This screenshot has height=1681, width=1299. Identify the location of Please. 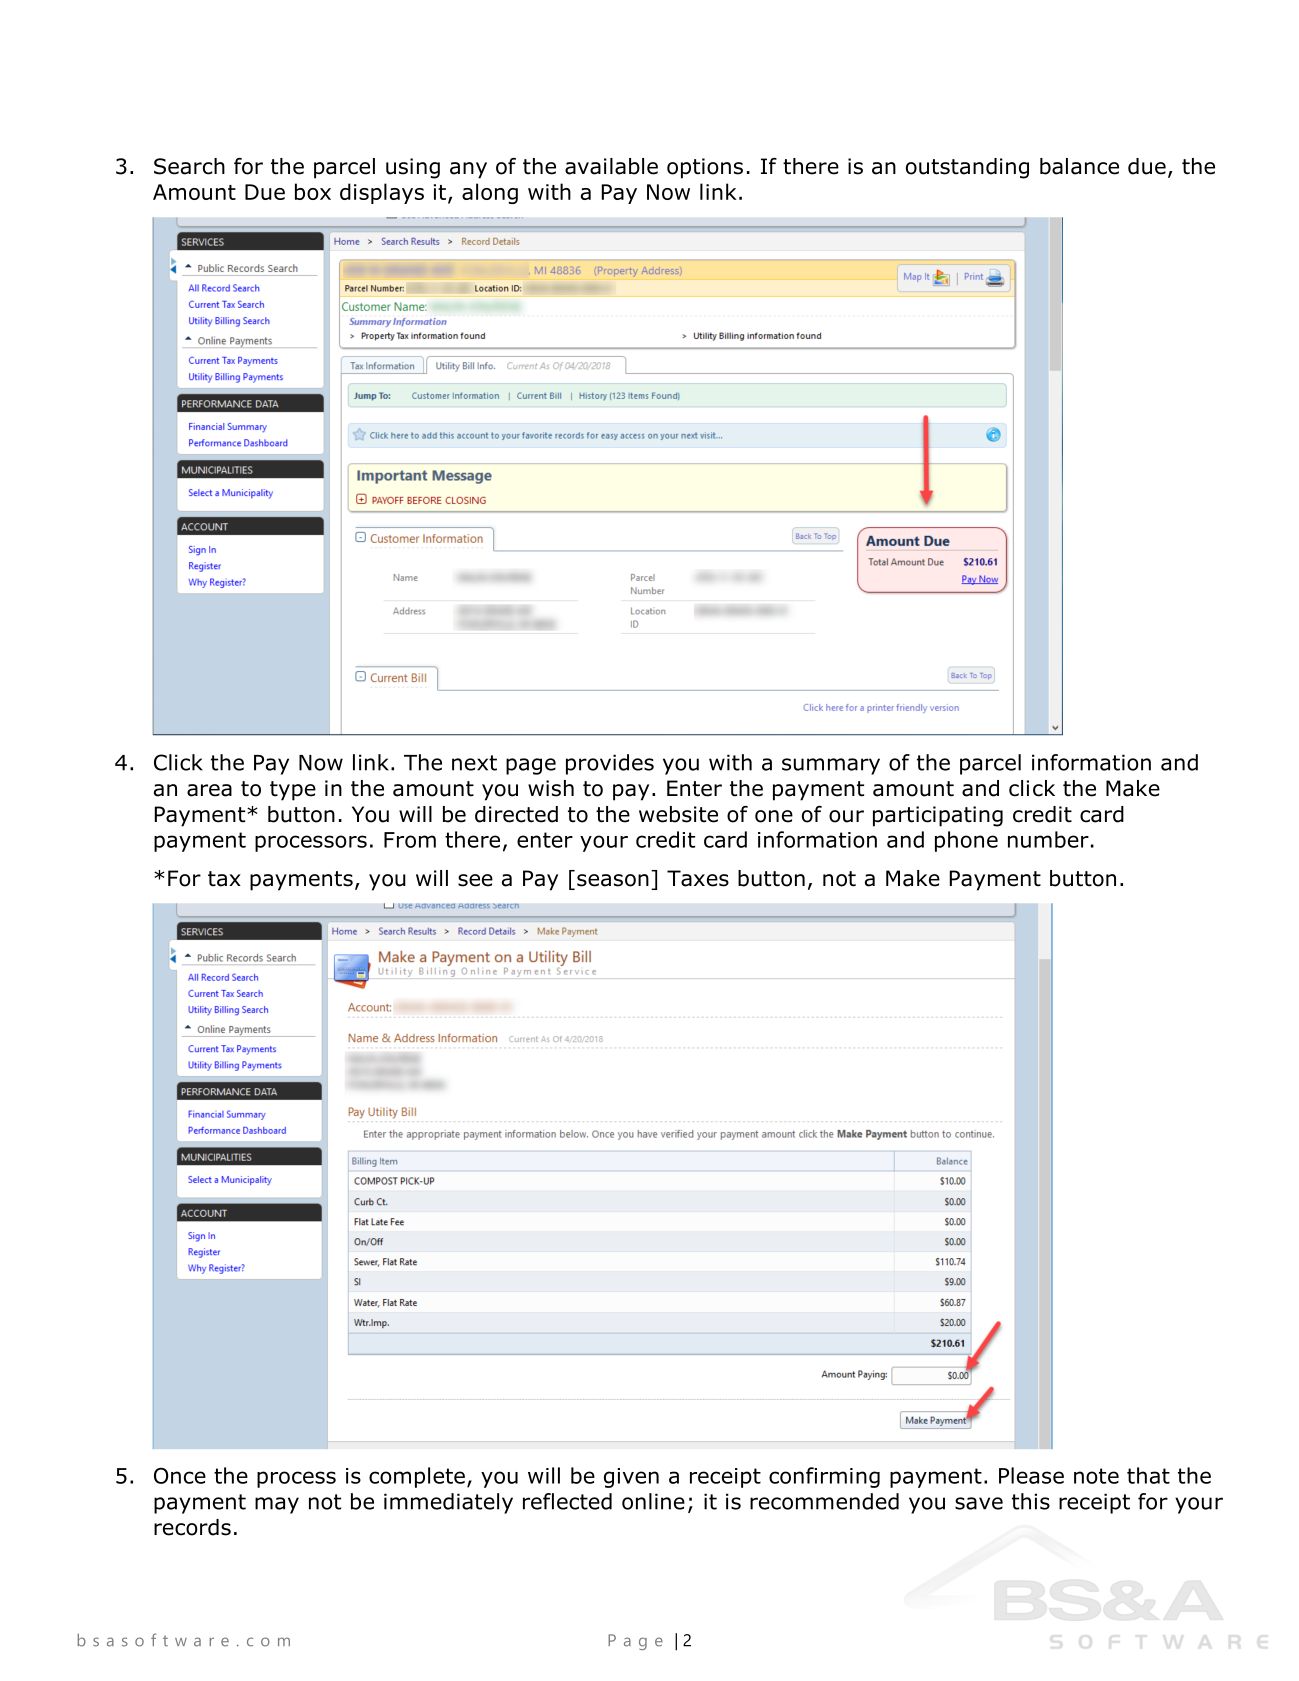
(1031, 1475).
